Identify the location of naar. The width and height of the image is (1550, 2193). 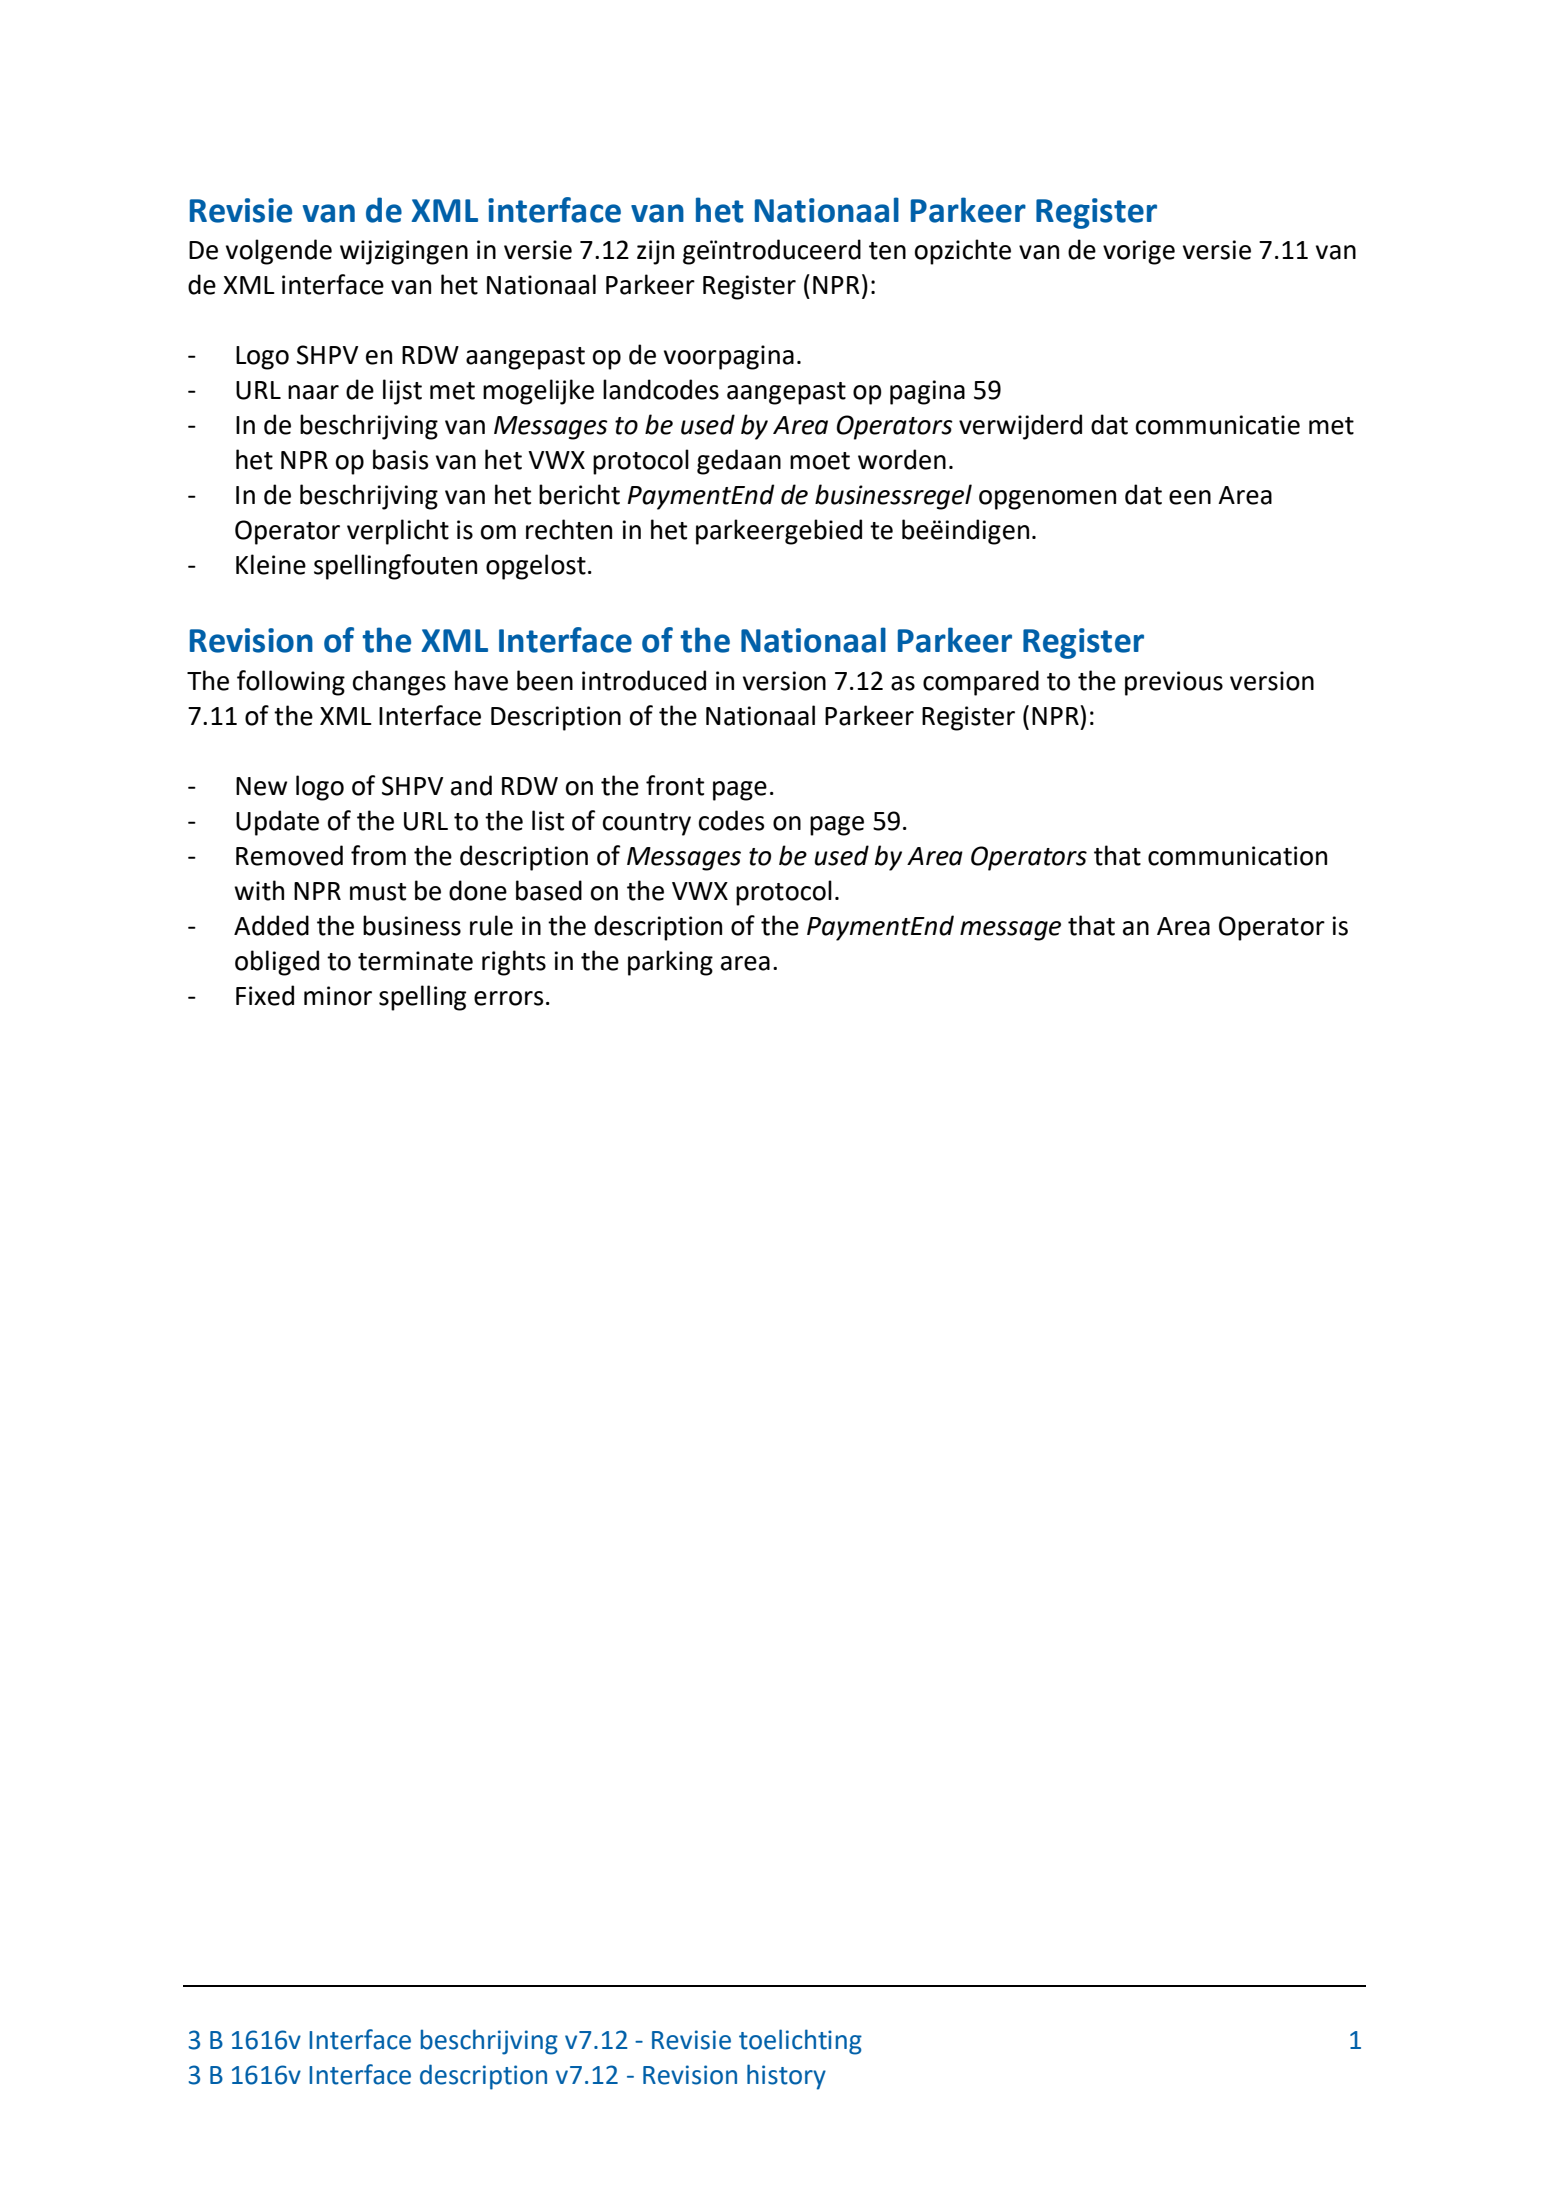
(313, 392).
